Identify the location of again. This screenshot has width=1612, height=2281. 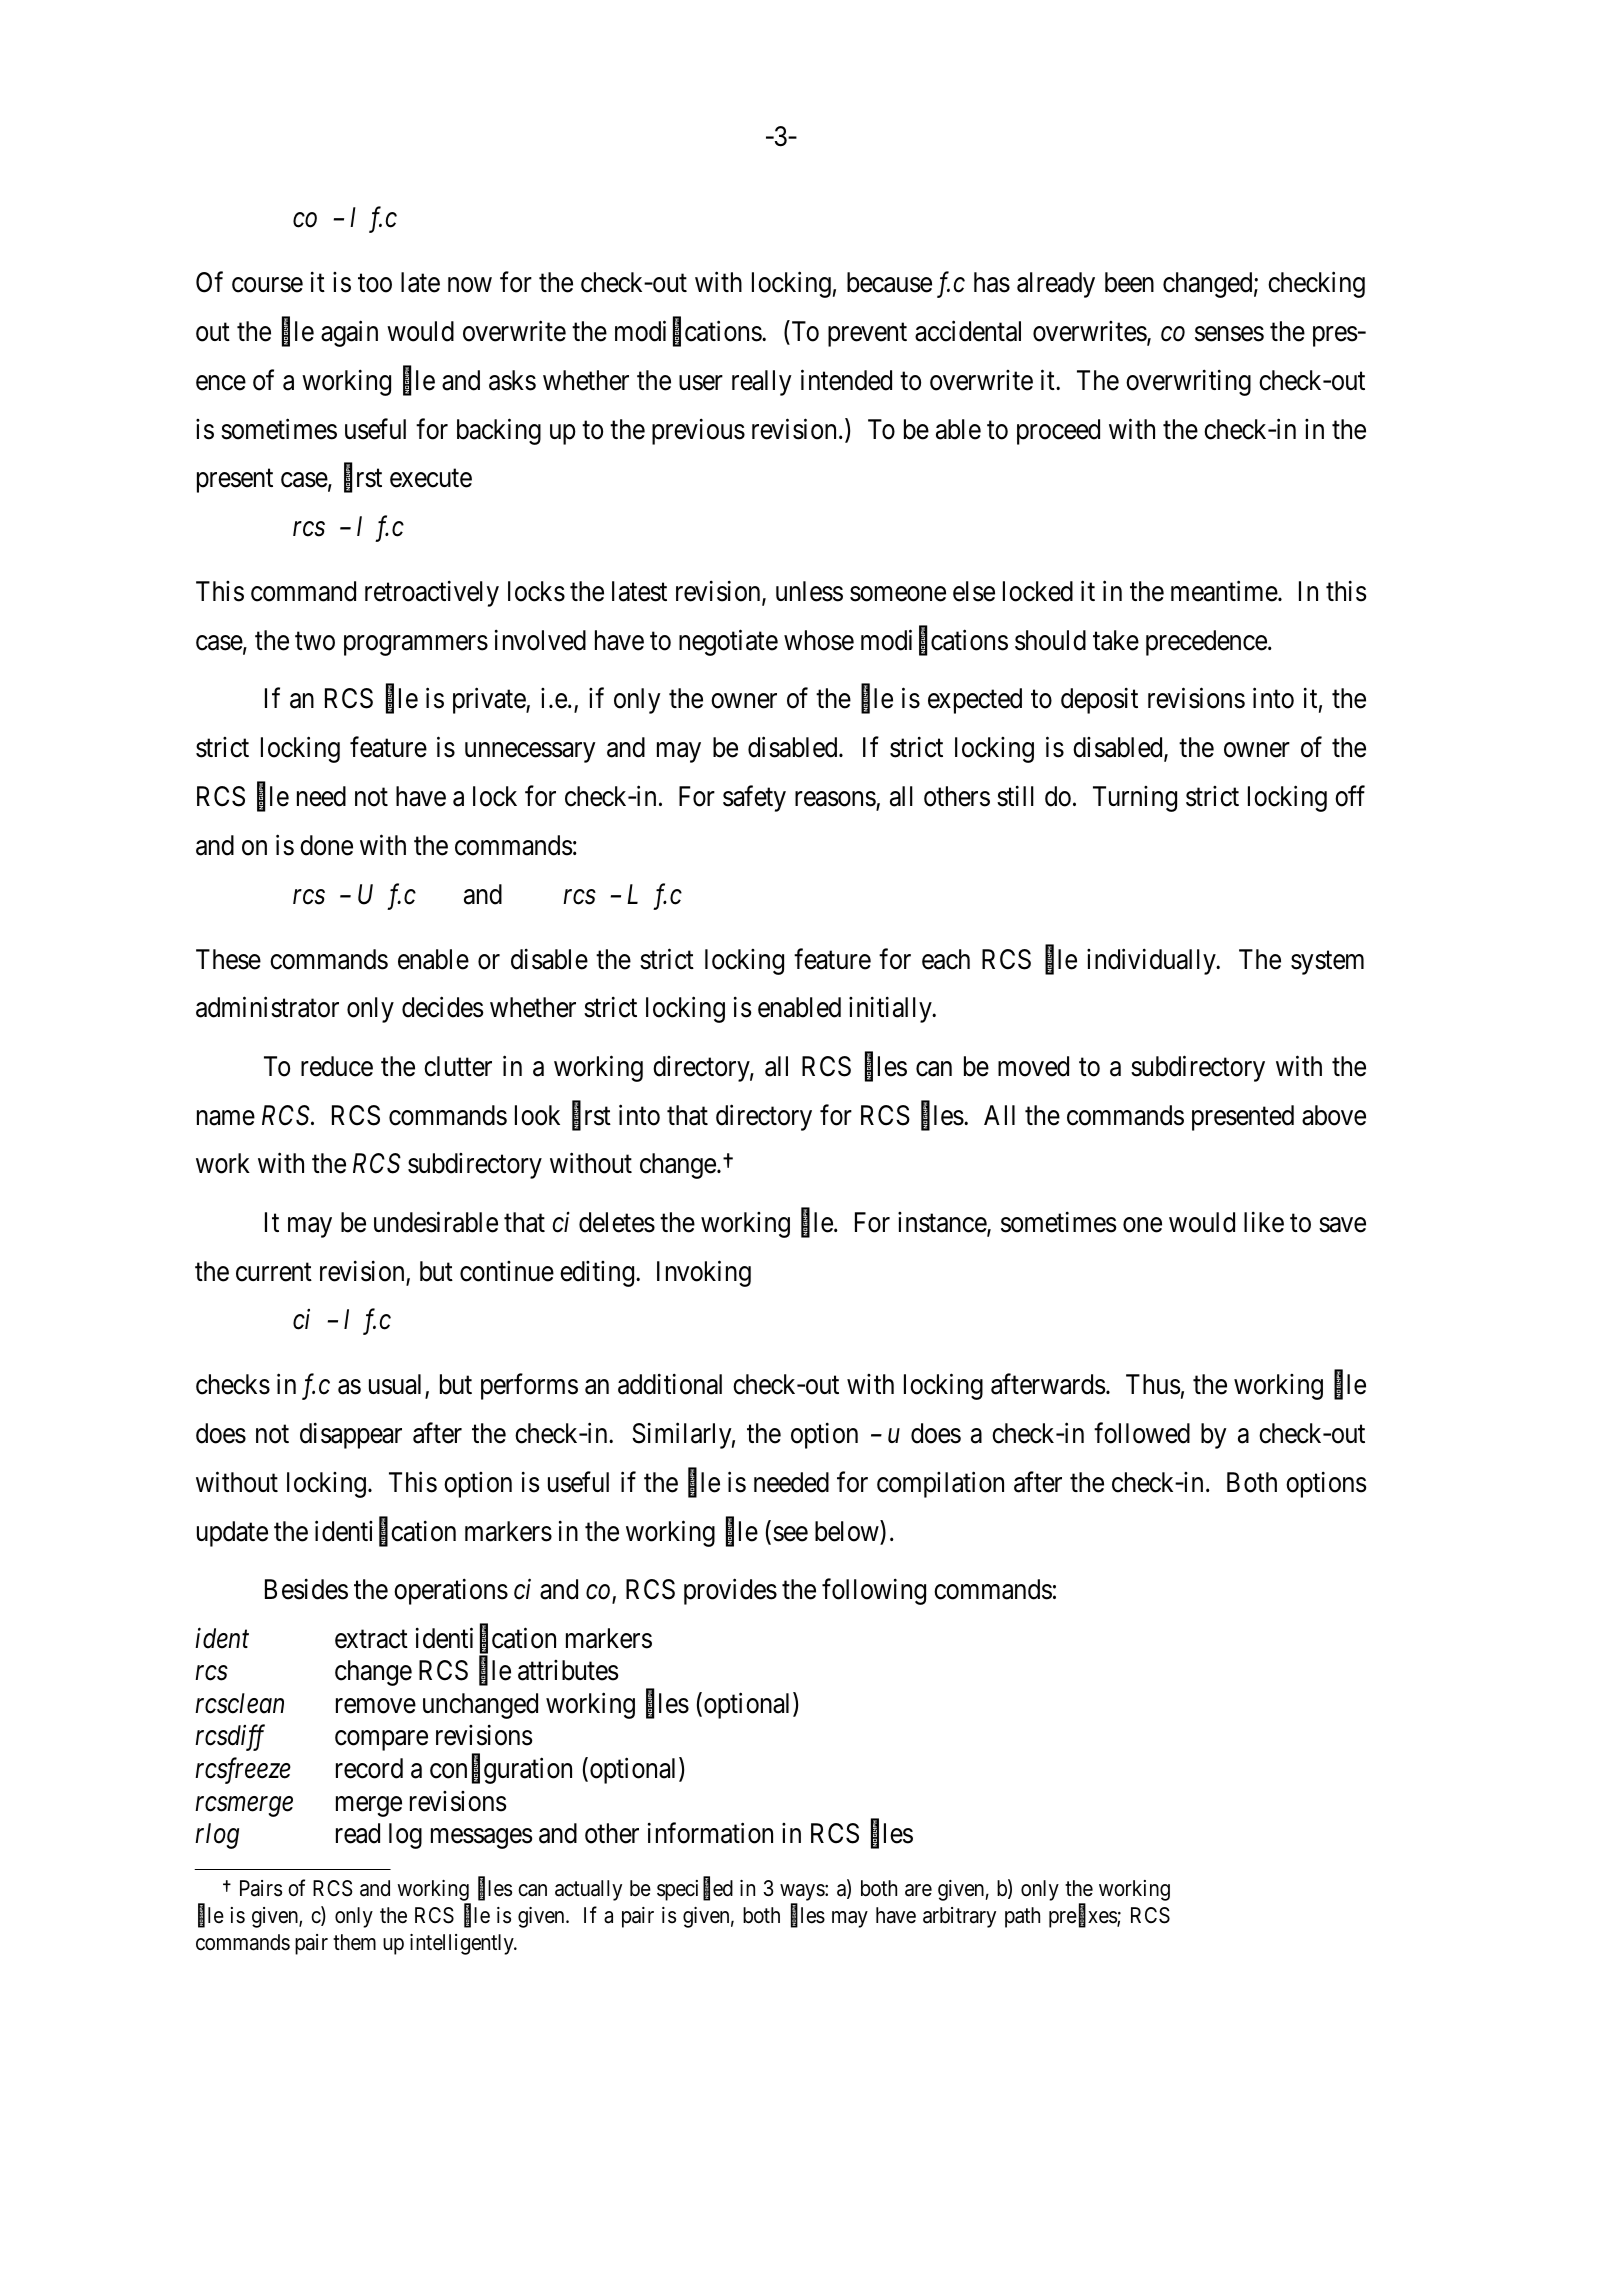
(349, 334).
